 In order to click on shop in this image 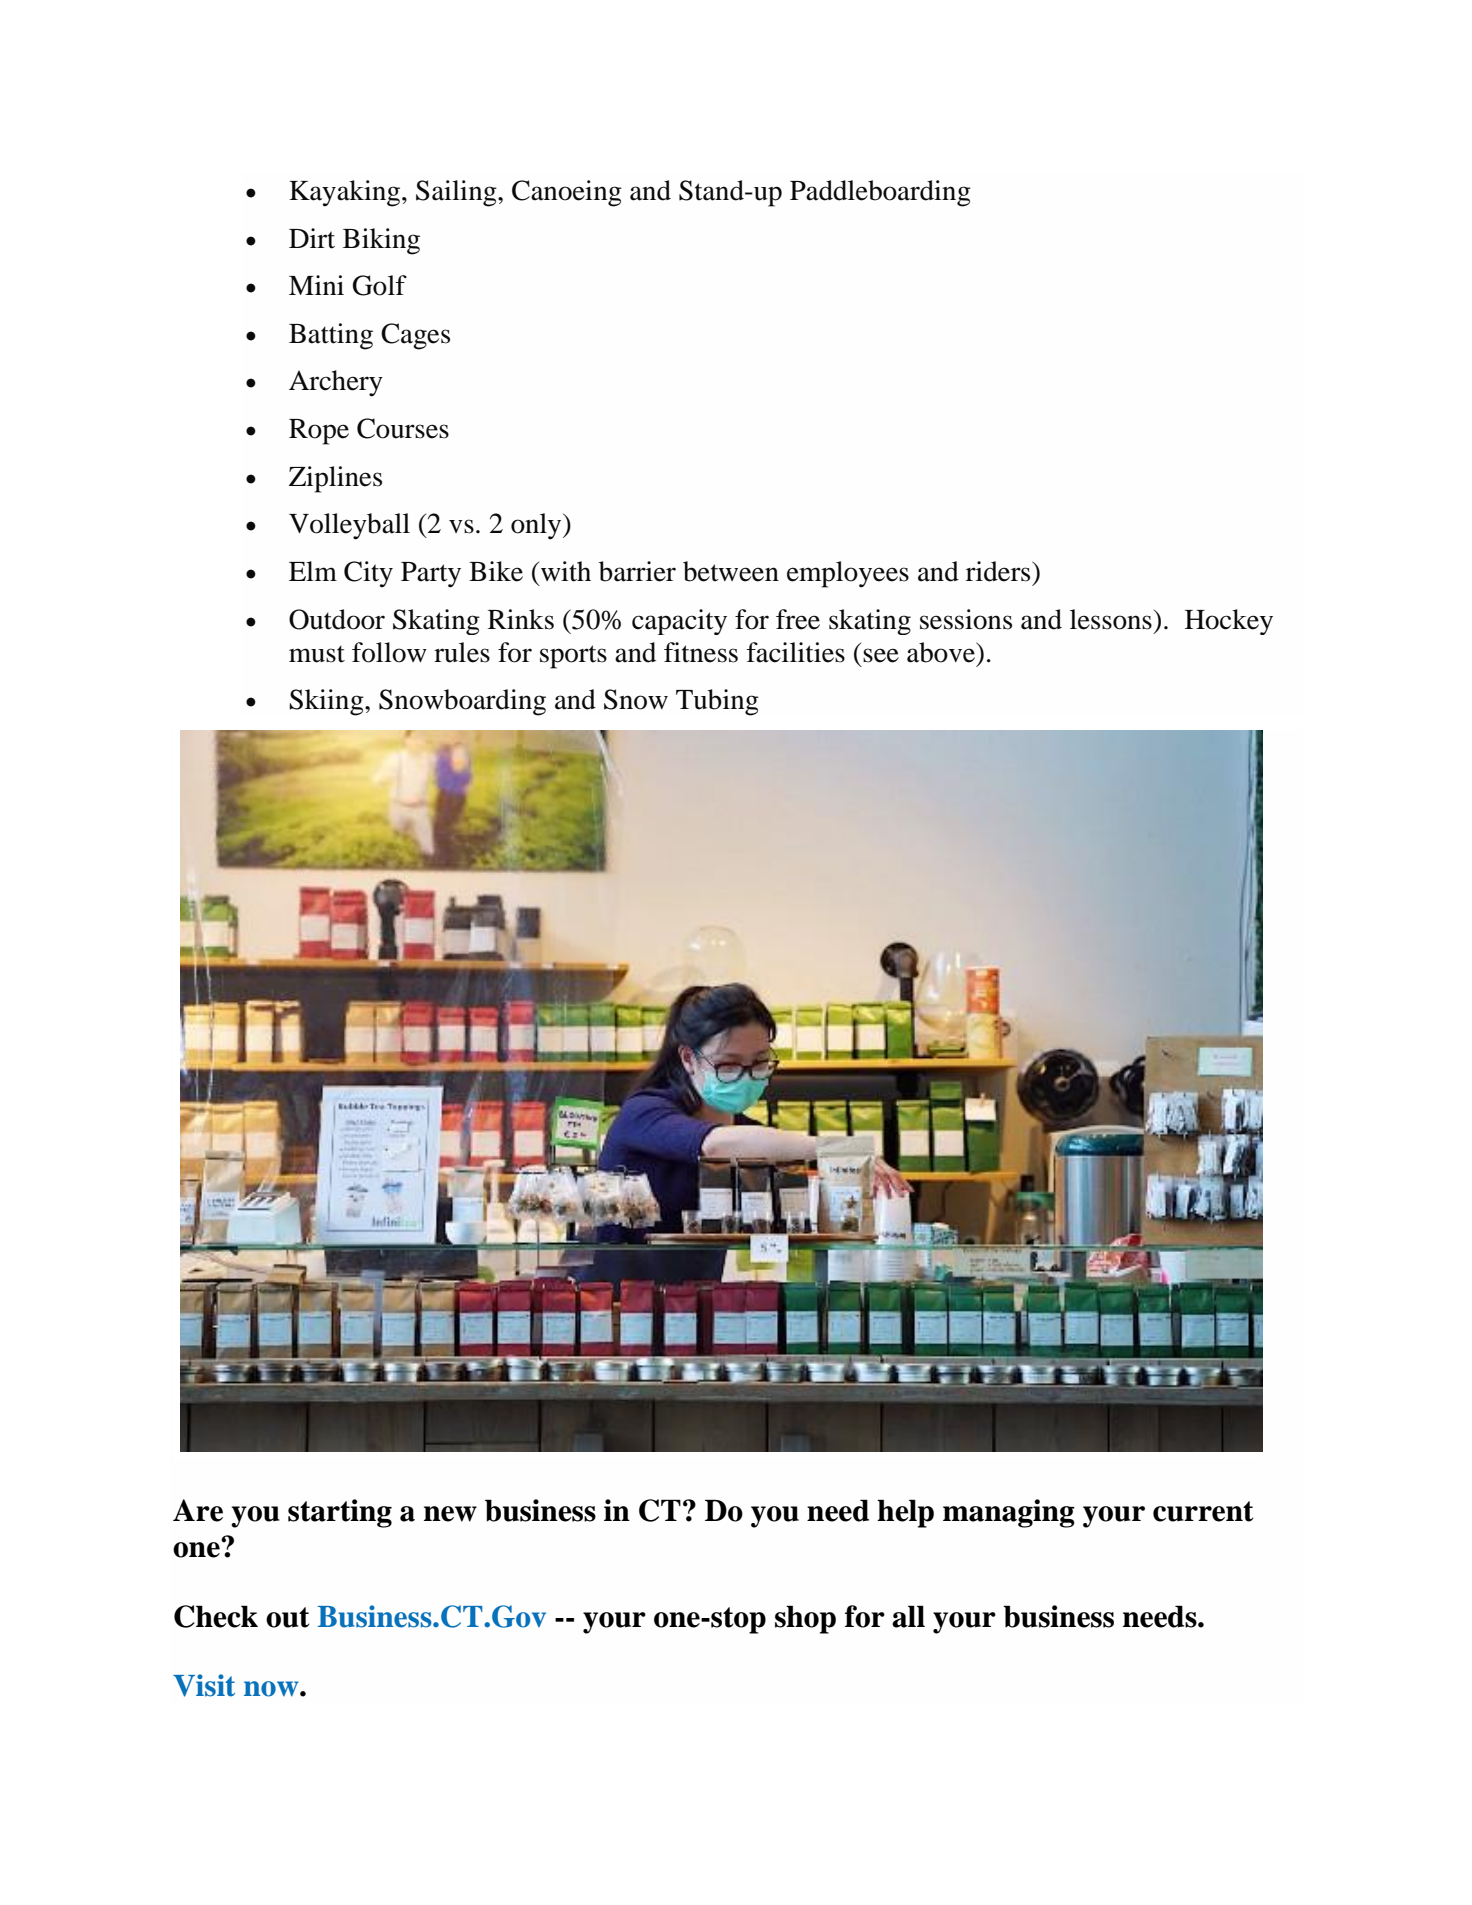, I will do `click(805, 1619)`.
